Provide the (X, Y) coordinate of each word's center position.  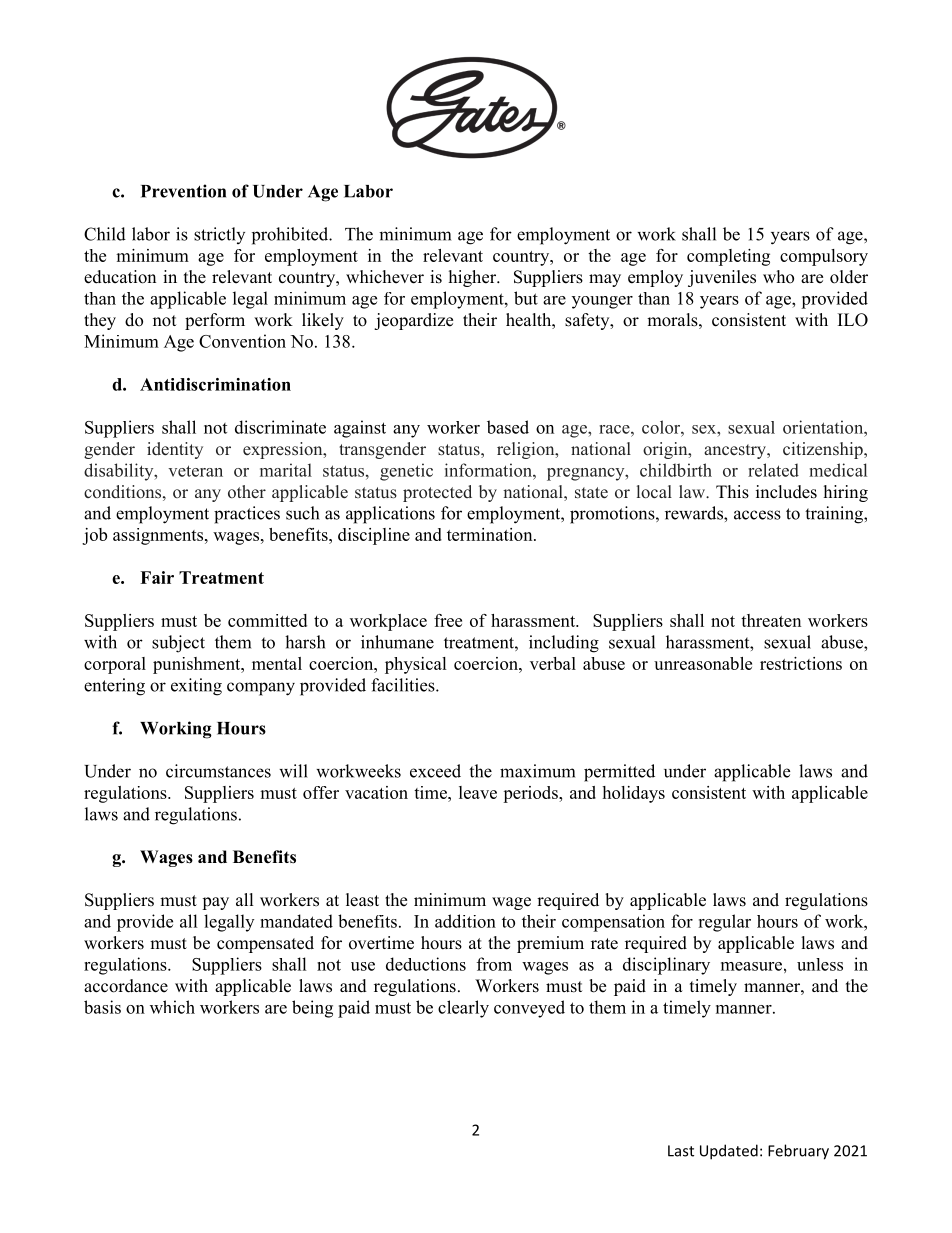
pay (215, 903)
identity (175, 450)
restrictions (801, 663)
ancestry (736, 451)
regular (724, 923)
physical (416, 665)
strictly (219, 235)
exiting (196, 687)
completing (728, 257)
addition (465, 921)
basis (102, 1007)
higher (474, 278)
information (489, 470)
